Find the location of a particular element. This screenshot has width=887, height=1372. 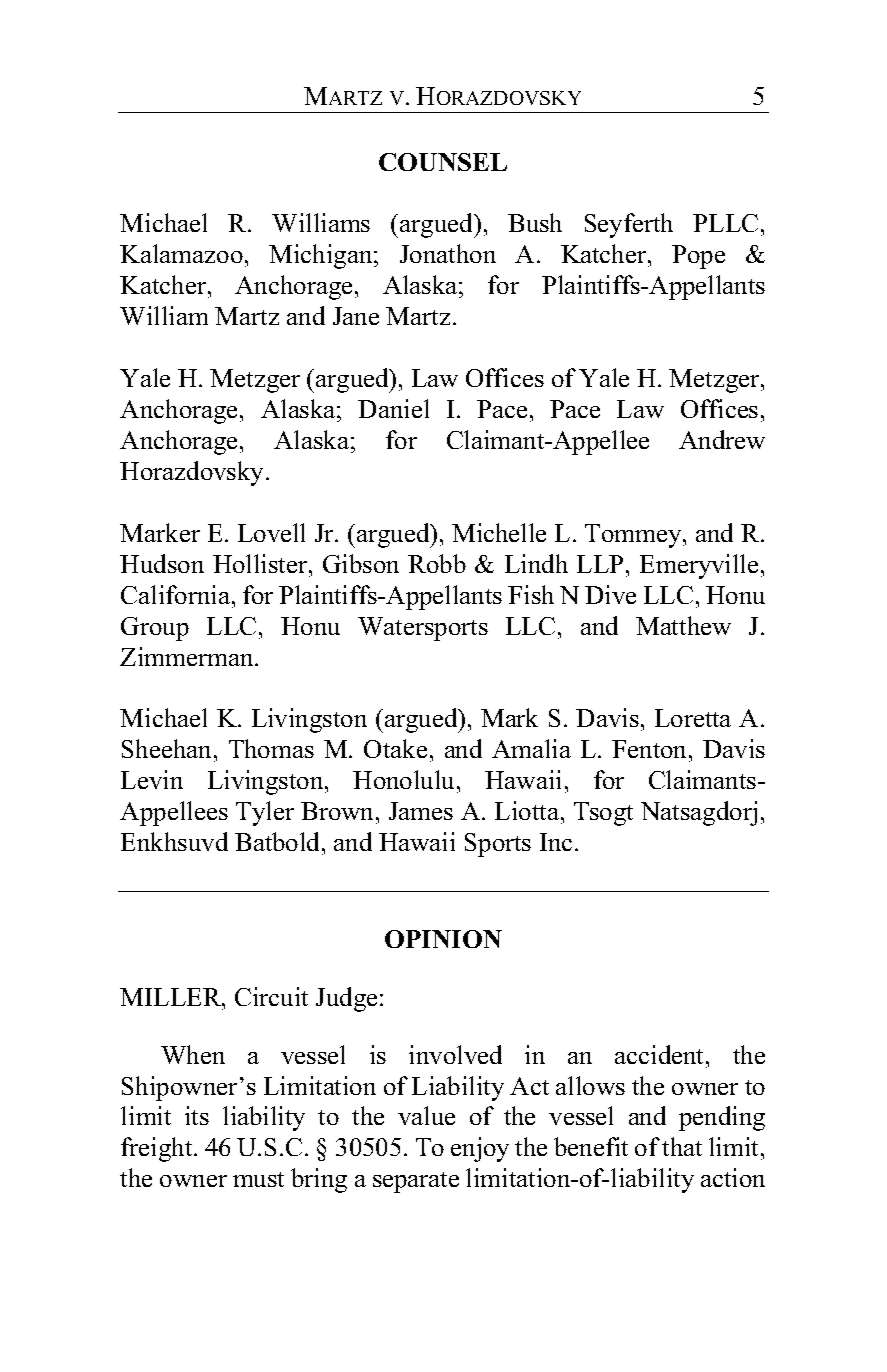

Dive is located at coordinates (610, 594).
